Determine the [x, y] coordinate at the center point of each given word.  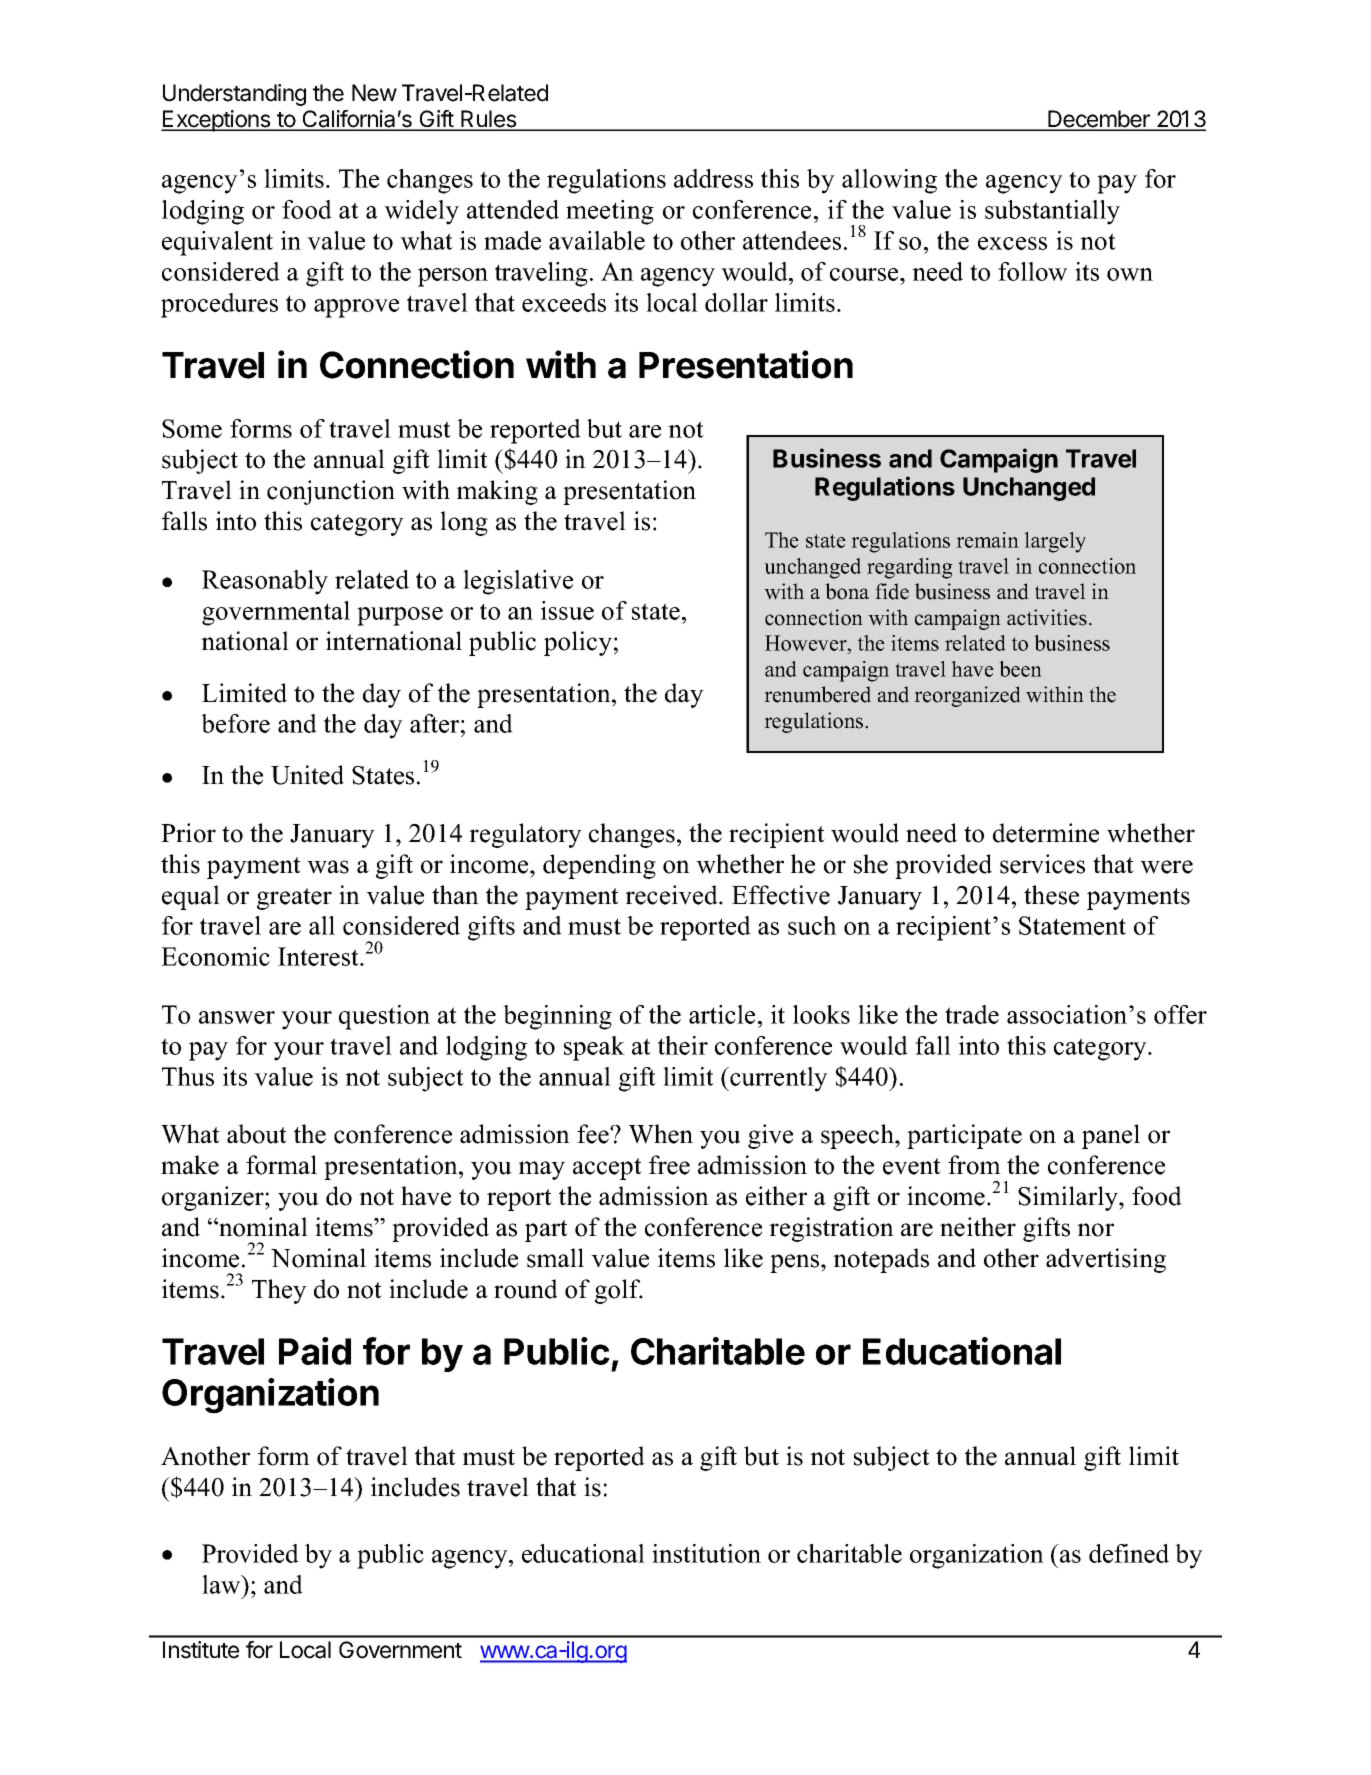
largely [1055, 542]
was [328, 867]
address [713, 178]
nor [1095, 1230]
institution [706, 1553]
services [1042, 864]
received [672, 895]
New [374, 93]
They [279, 1291]
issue [567, 610]
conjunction [331, 492]
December [1099, 120]
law [222, 1584]
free [669, 1165]
